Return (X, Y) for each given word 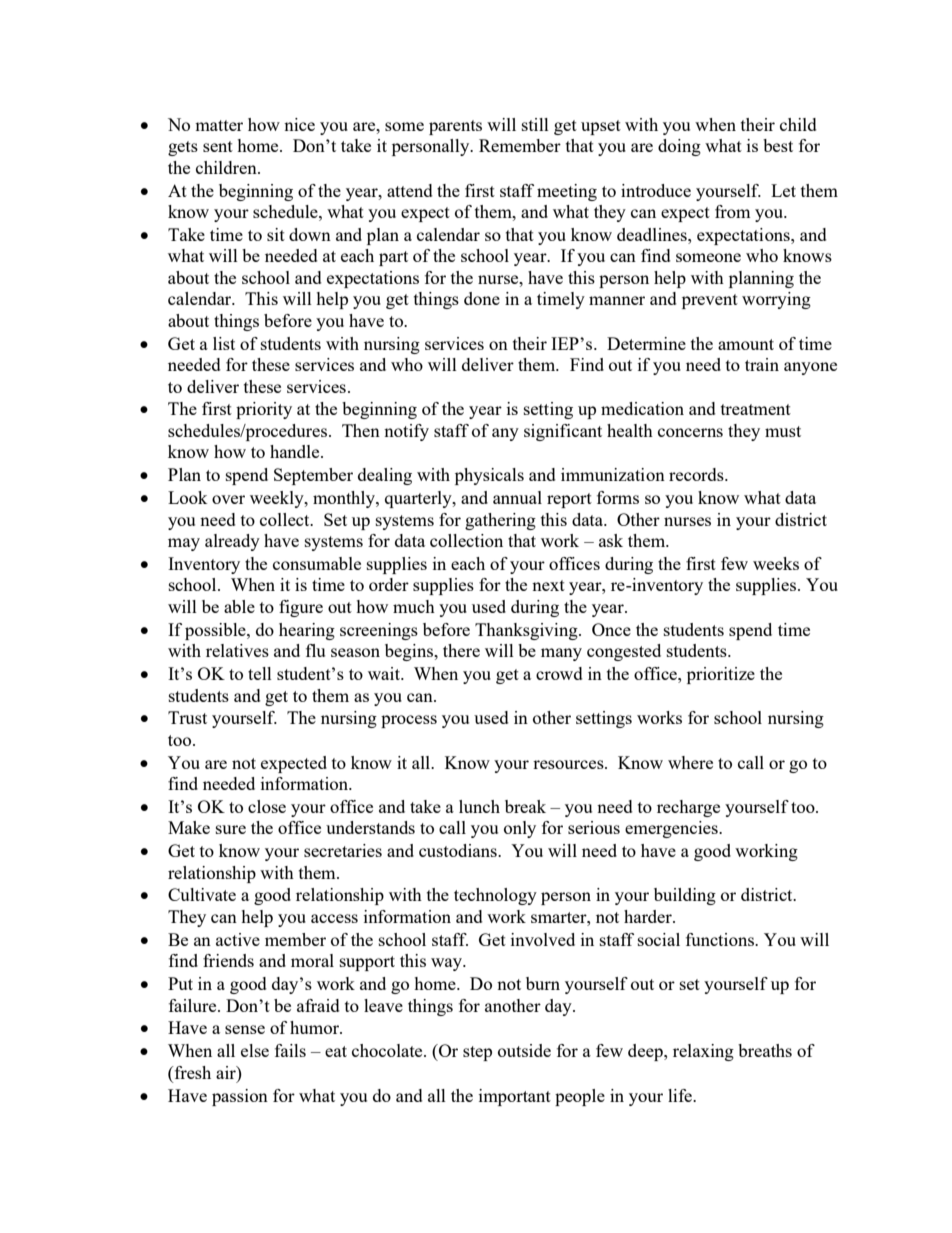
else (255, 1050)
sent (218, 146)
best (778, 145)
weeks (776, 563)
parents (455, 127)
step (477, 1053)
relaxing (703, 1052)
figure (301, 608)
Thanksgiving (527, 631)
